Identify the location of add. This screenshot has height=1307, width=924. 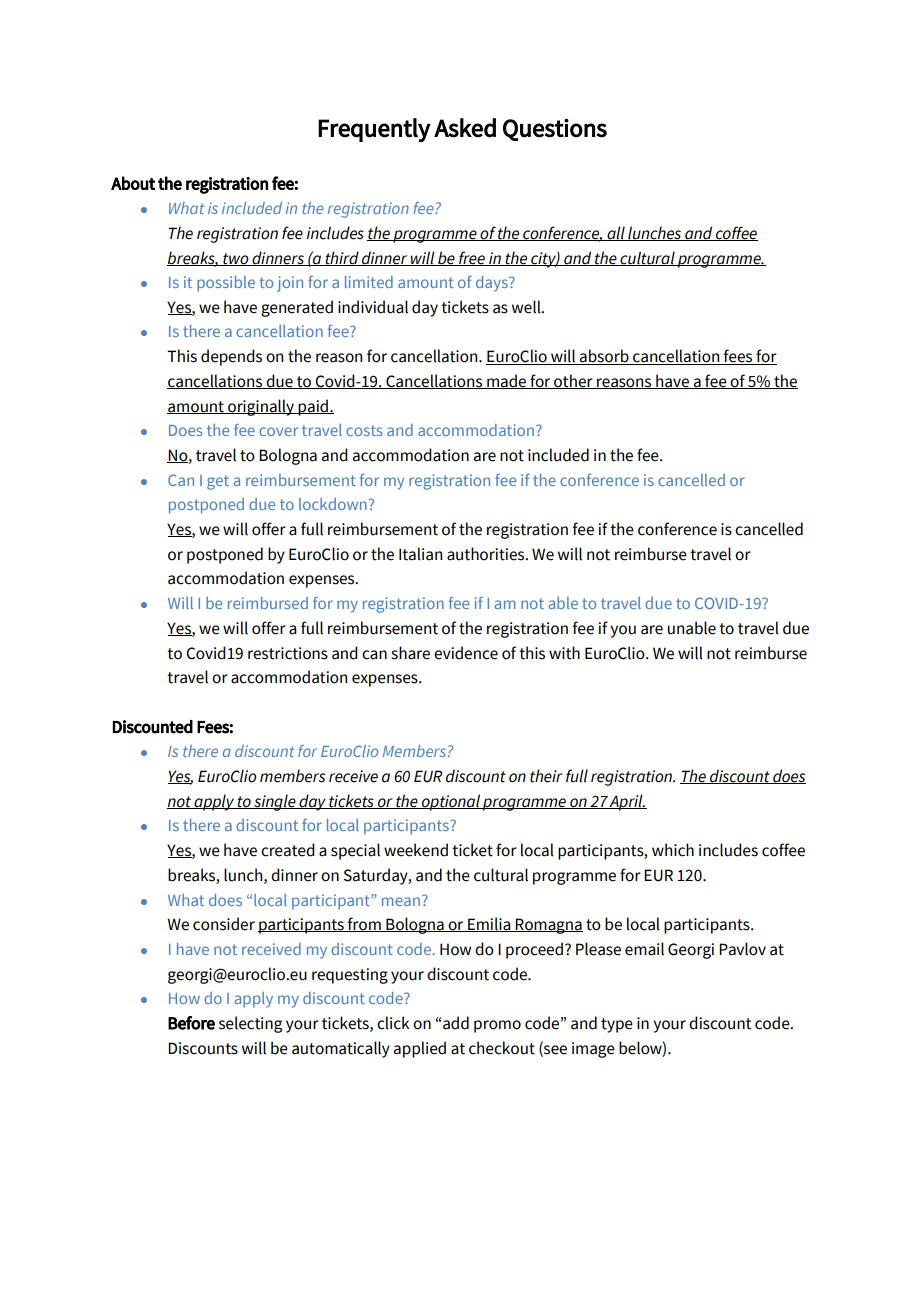
(456, 1023).
